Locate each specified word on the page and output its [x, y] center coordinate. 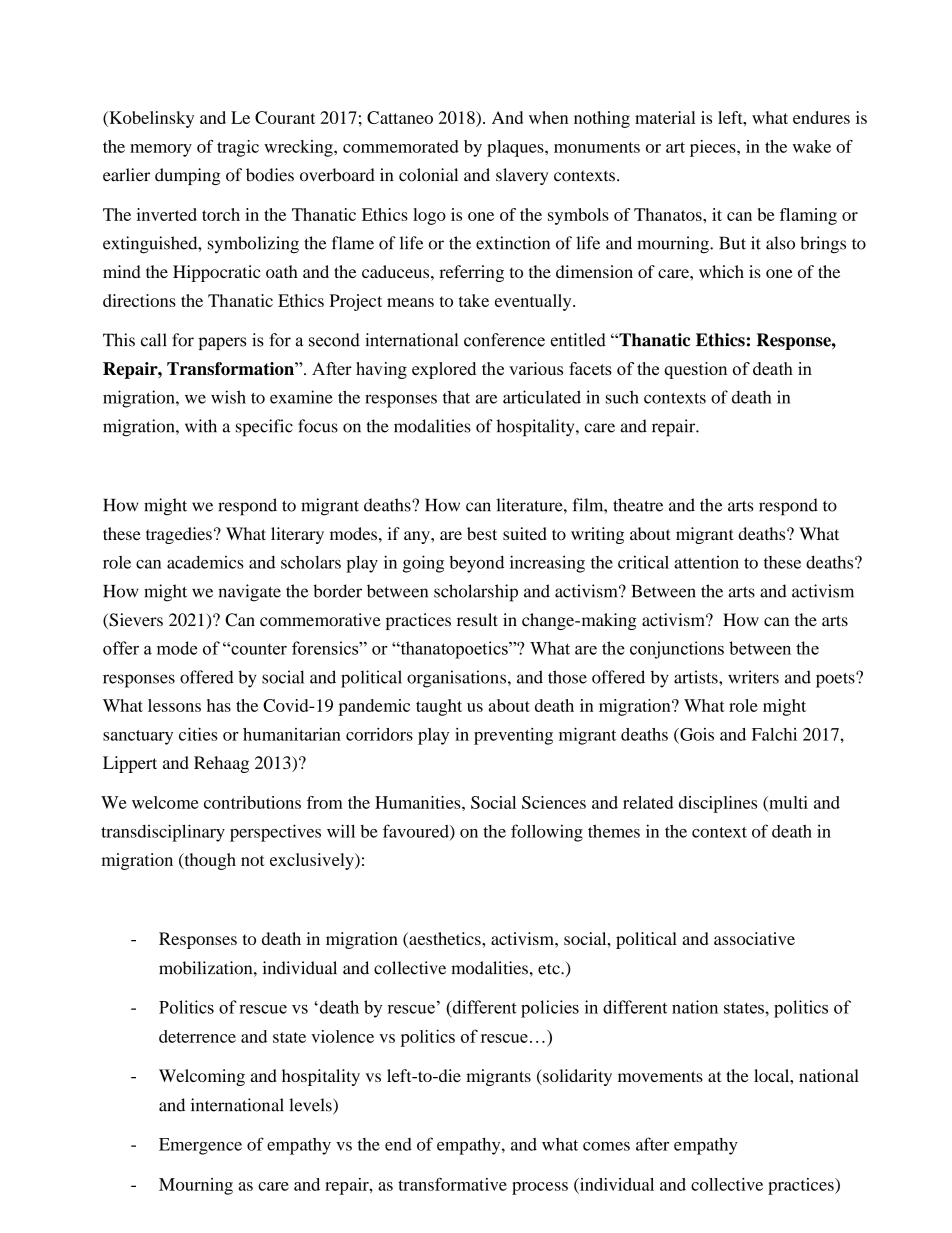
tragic [238, 148]
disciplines [718, 804]
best [482, 533]
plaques [516, 148]
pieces [714, 148]
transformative [452, 1184]
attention [706, 562]
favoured [417, 832]
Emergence [200, 1146]
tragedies [179, 535]
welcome [165, 802]
